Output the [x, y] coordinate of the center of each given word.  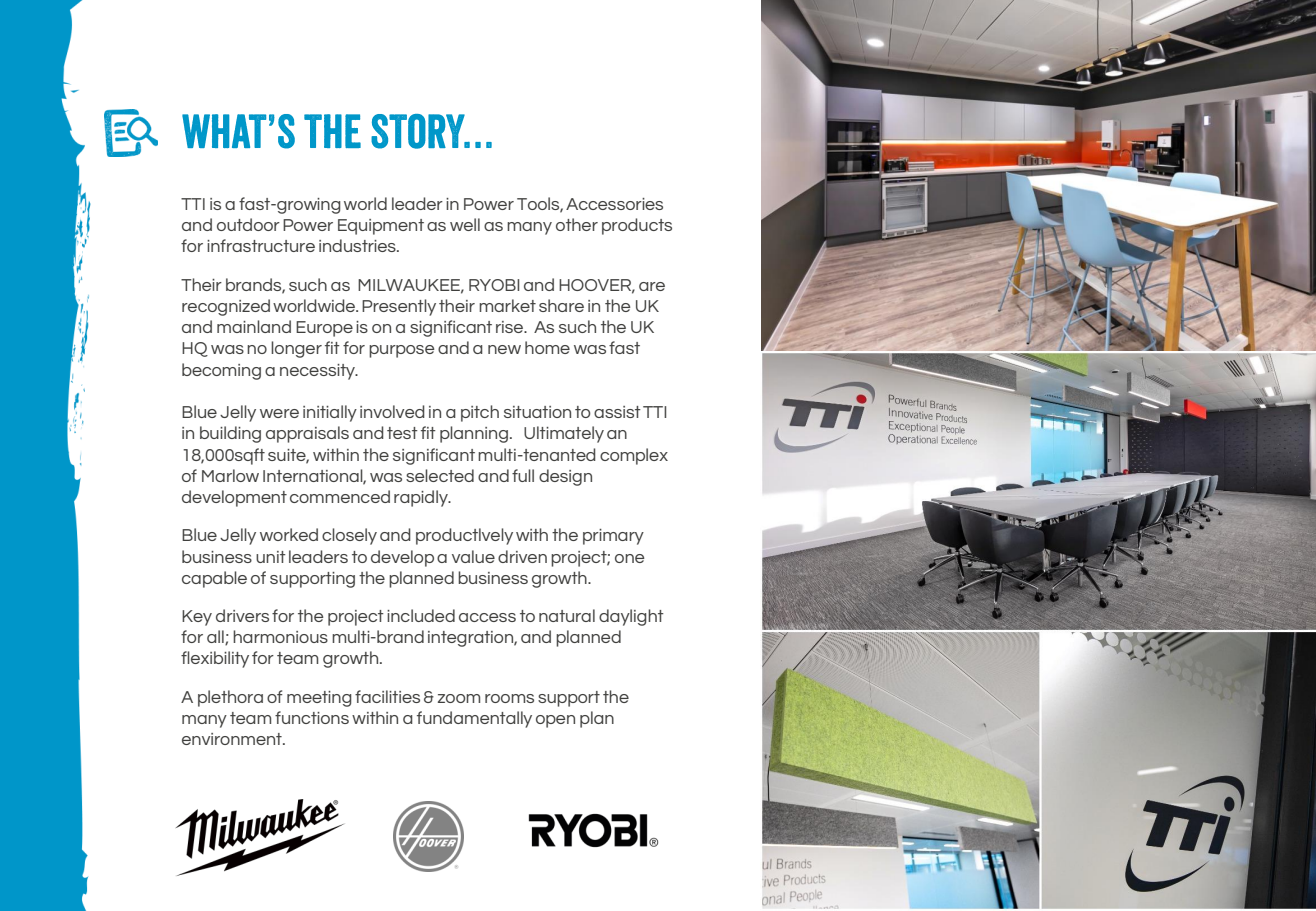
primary [613, 537]
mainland [254, 326]
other [577, 224]
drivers [242, 615]
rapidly [422, 498]
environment [233, 739]
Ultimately [564, 434]
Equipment [381, 227]
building [230, 434]
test [402, 433]
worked [289, 534]
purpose [401, 351]
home [547, 347]
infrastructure [261, 245]
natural [567, 615]
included [421, 615]
